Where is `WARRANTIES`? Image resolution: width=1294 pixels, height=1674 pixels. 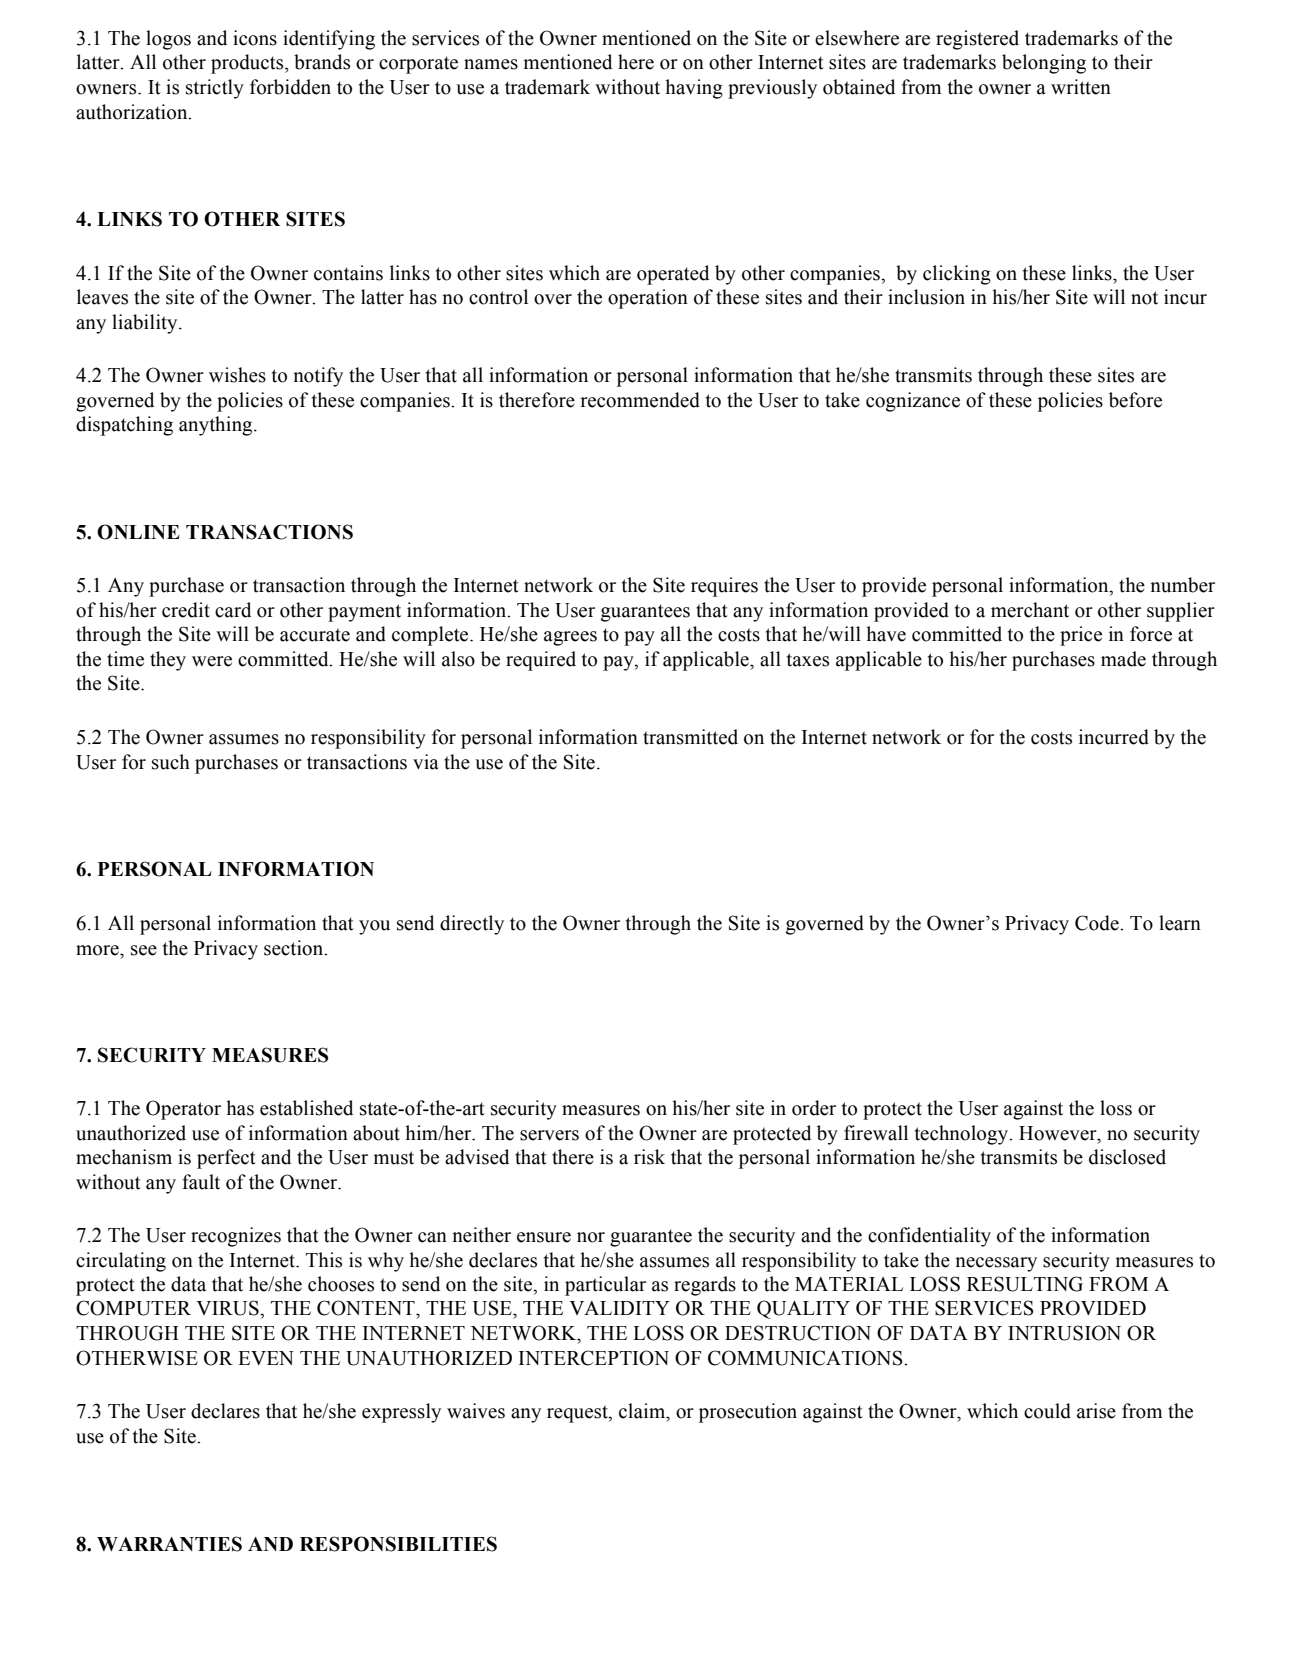 WARRANTIES is located at coordinates (169, 1544).
